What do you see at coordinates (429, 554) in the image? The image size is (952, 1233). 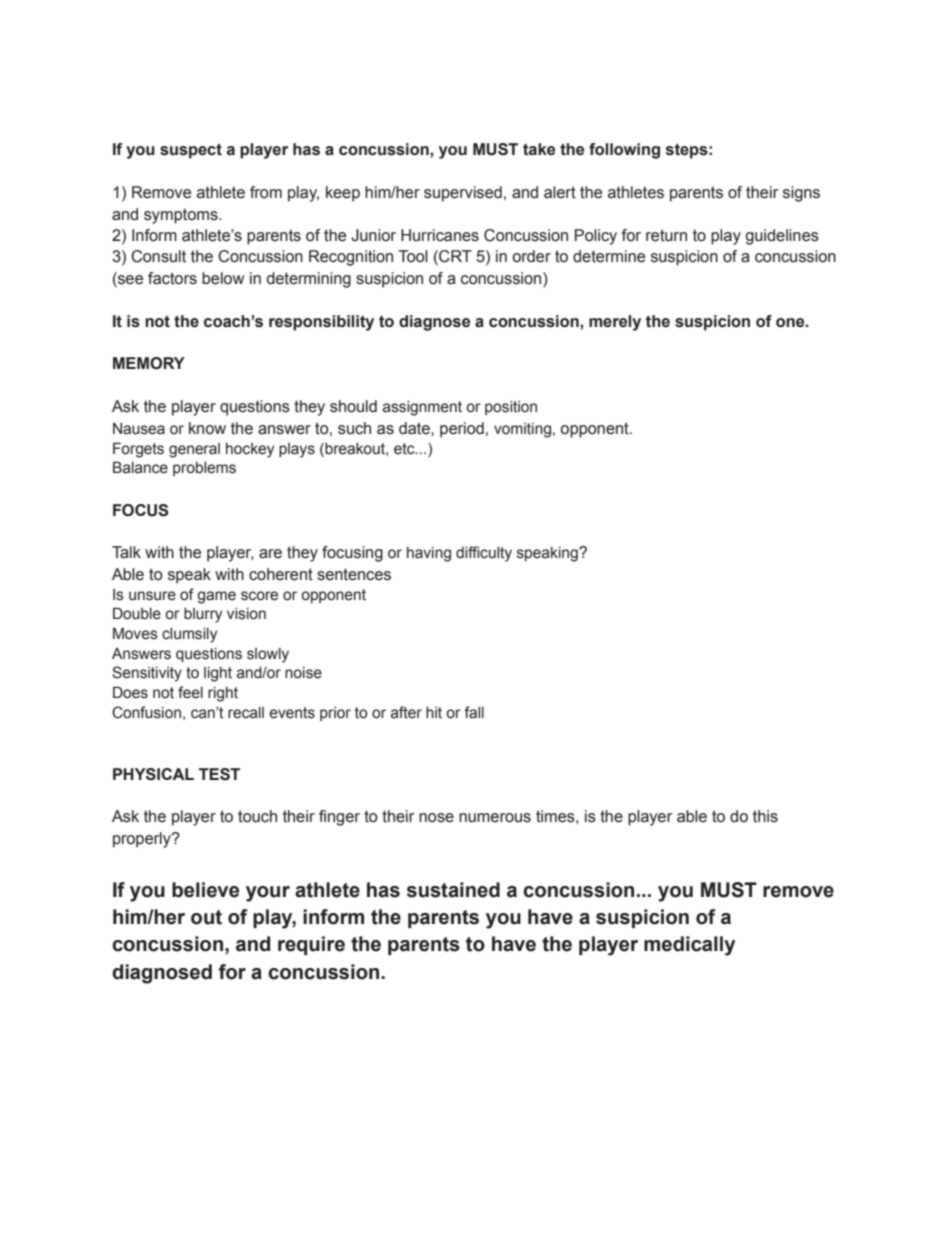 I see `having` at bounding box center [429, 554].
